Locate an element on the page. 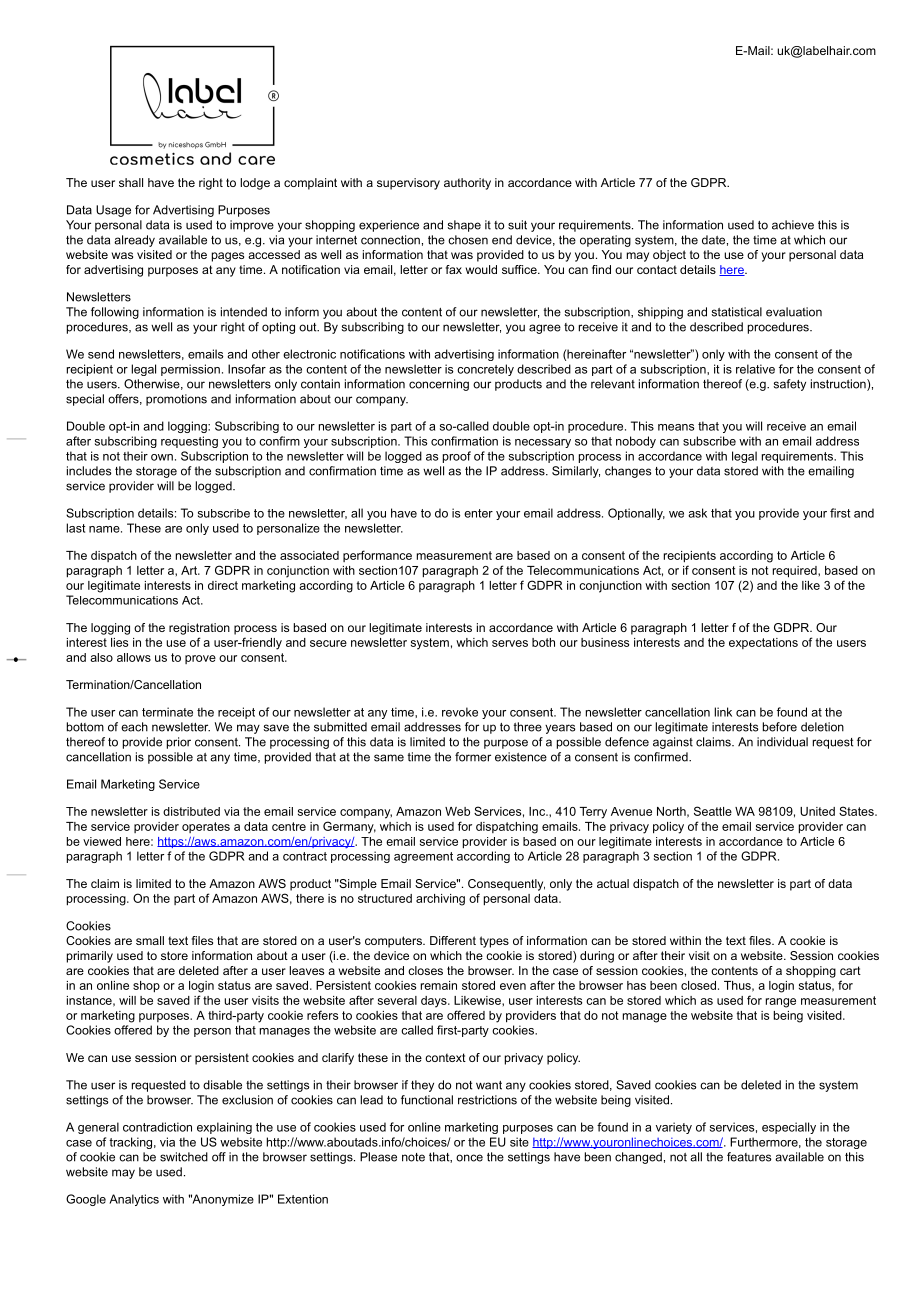 Image resolution: width=924 pixels, height=1308 pixels. operates is located at coordinates (206, 827).
